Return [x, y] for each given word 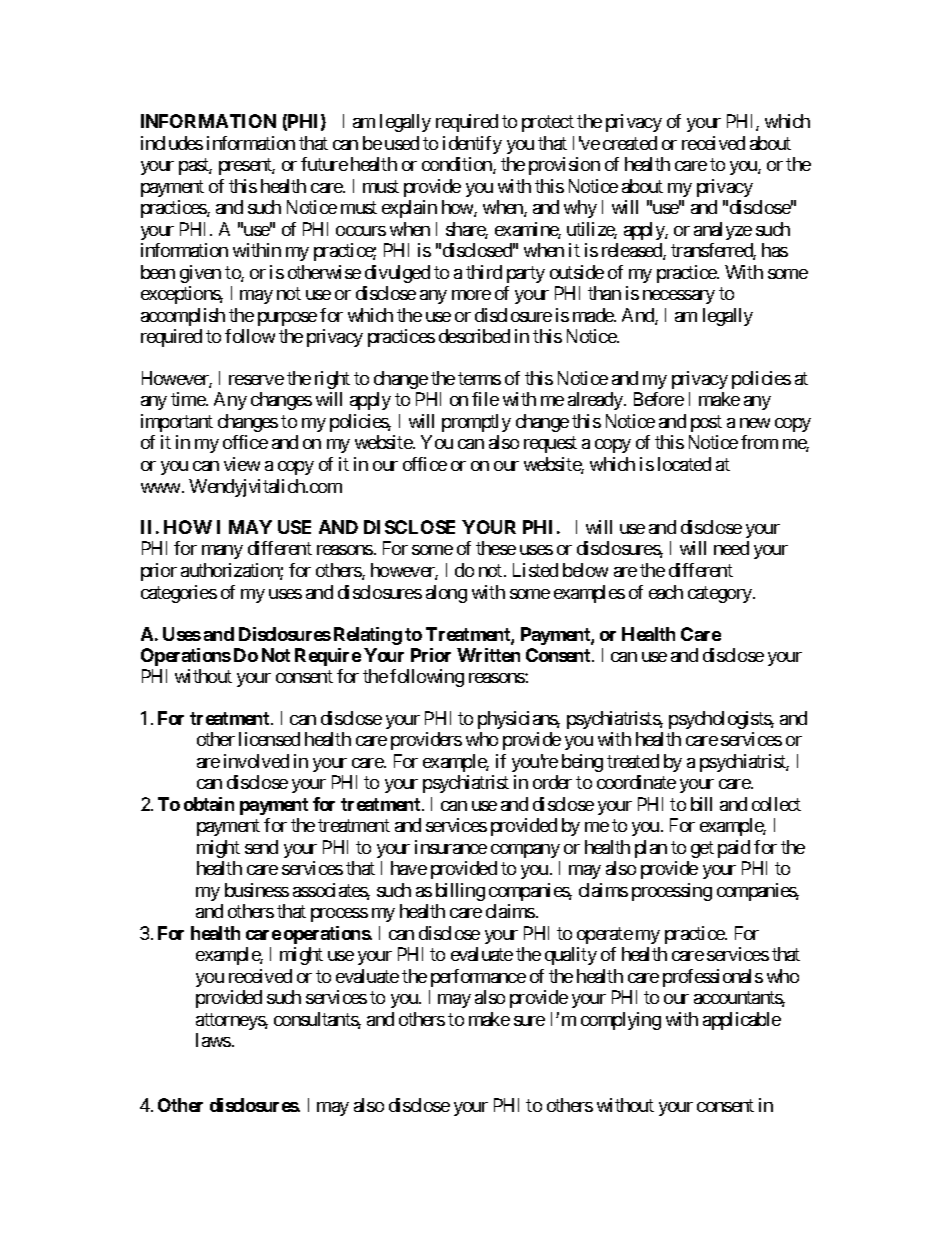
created [630, 143]
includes [172, 143]
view [242, 464]
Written [488, 655]
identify [472, 145]
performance [478, 978]
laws [213, 1040]
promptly [476, 423]
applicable [742, 1021]
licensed [269, 739]
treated [633, 761]
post [706, 423]
